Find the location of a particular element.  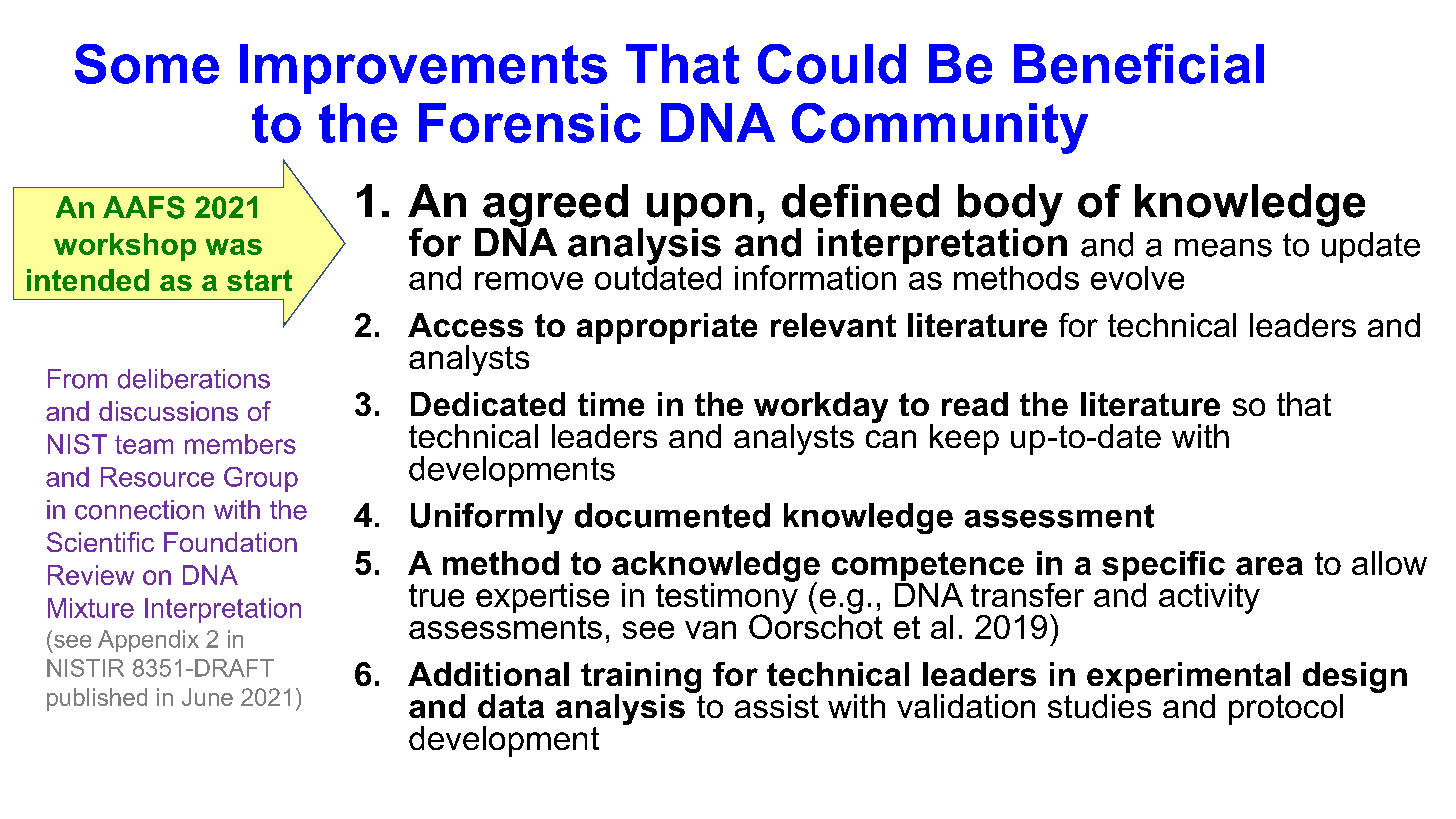

documented is located at coordinates (672, 515).
